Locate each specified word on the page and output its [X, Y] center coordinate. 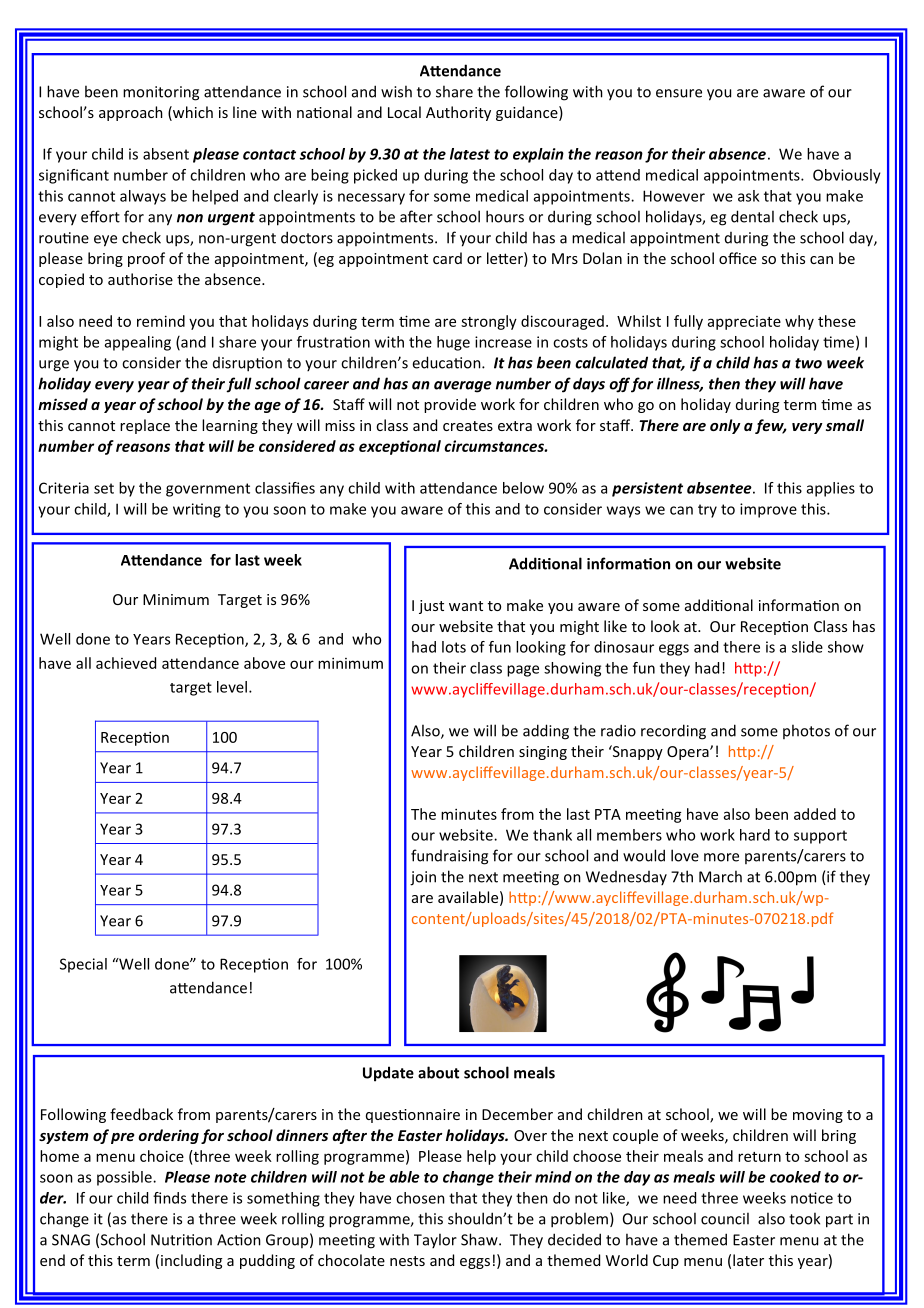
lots [454, 647]
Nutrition [181, 1240]
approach [131, 113]
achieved [126, 663]
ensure [679, 93]
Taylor [435, 1240]
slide [807, 647]
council [725, 1218]
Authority [458, 113]
